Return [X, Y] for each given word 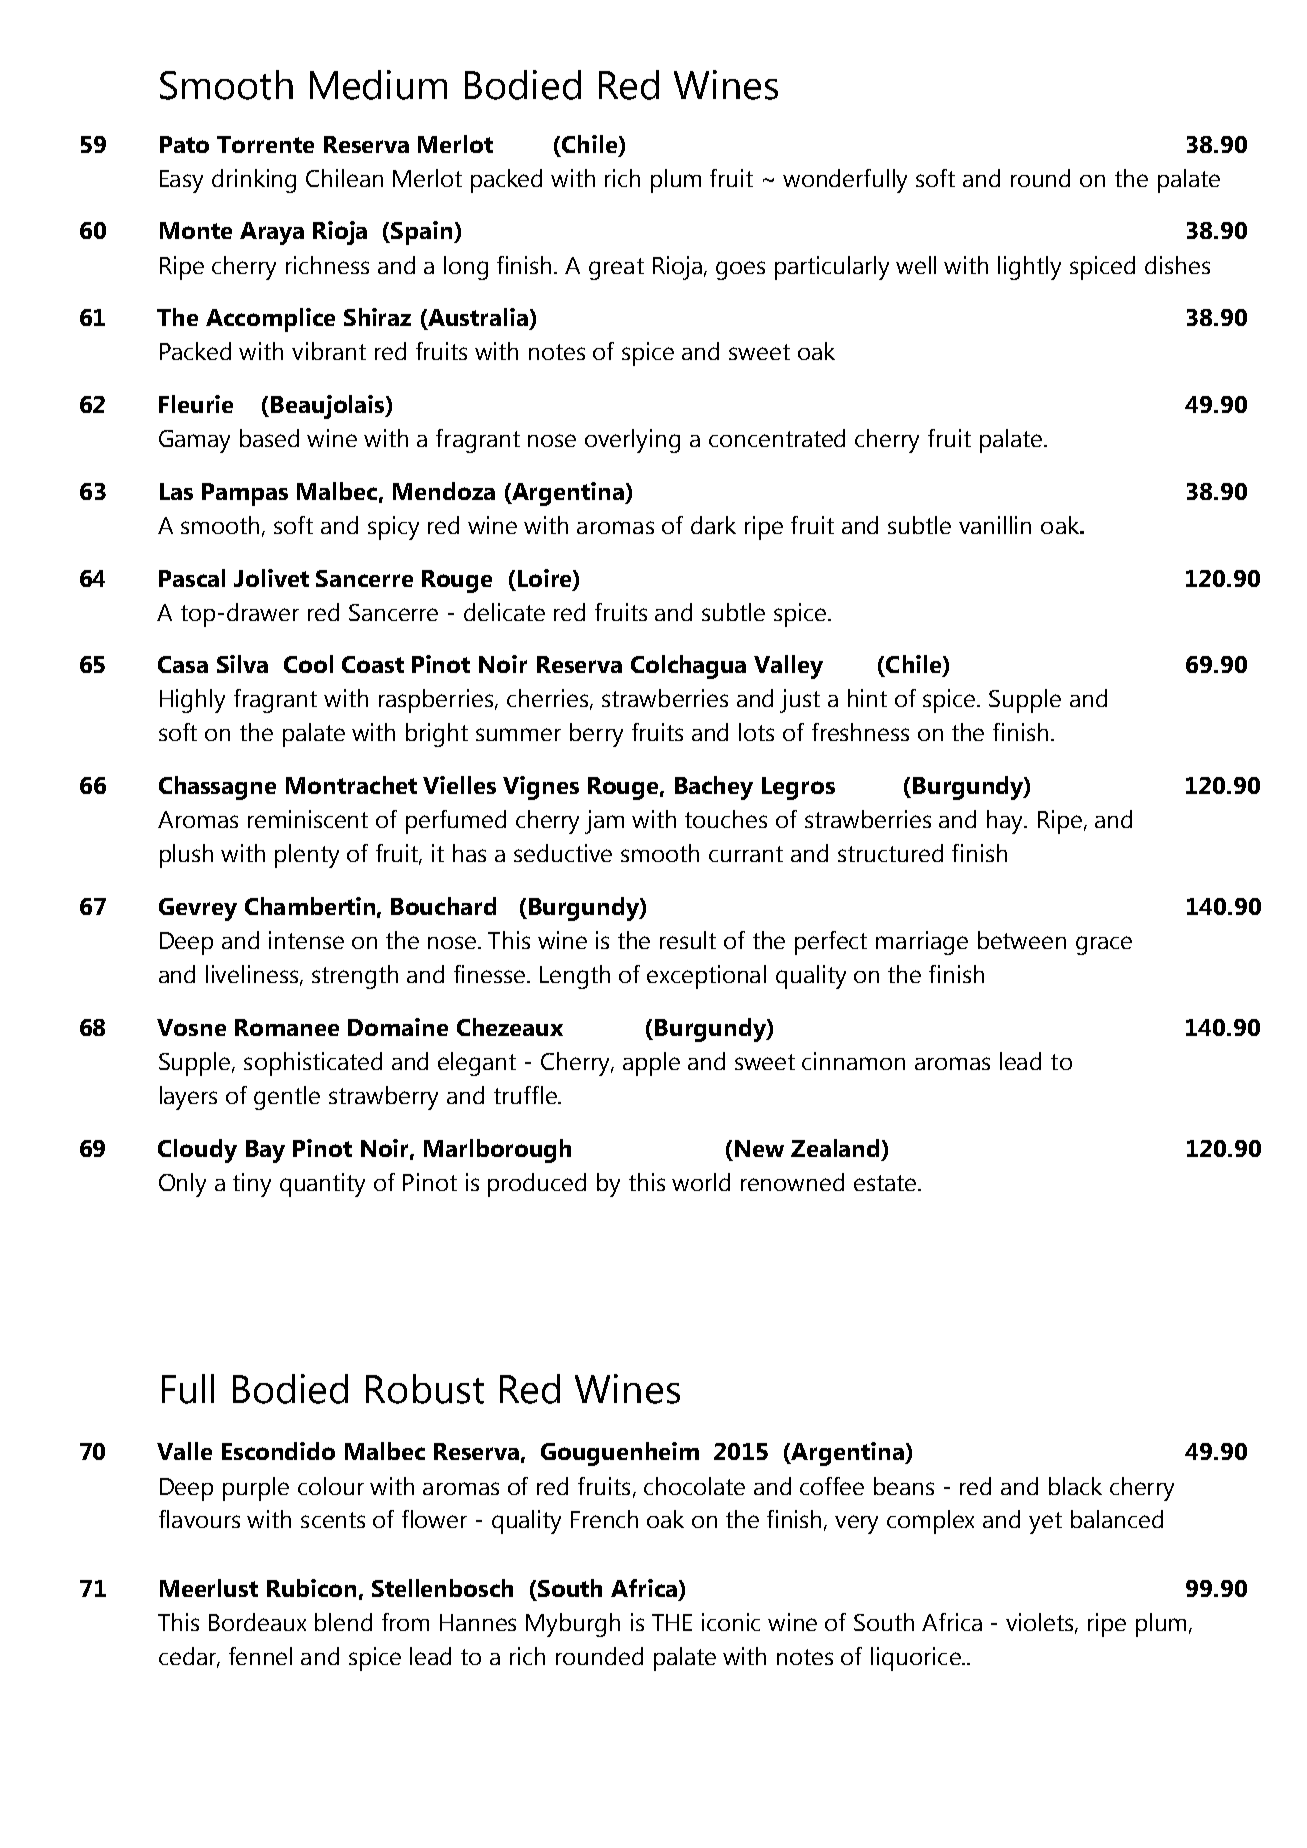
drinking [254, 181]
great [616, 269]
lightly [1029, 268]
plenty [307, 856]
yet [1045, 1523]
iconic [731, 1622]
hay [1006, 822]
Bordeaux [257, 1622]
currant [746, 854]
